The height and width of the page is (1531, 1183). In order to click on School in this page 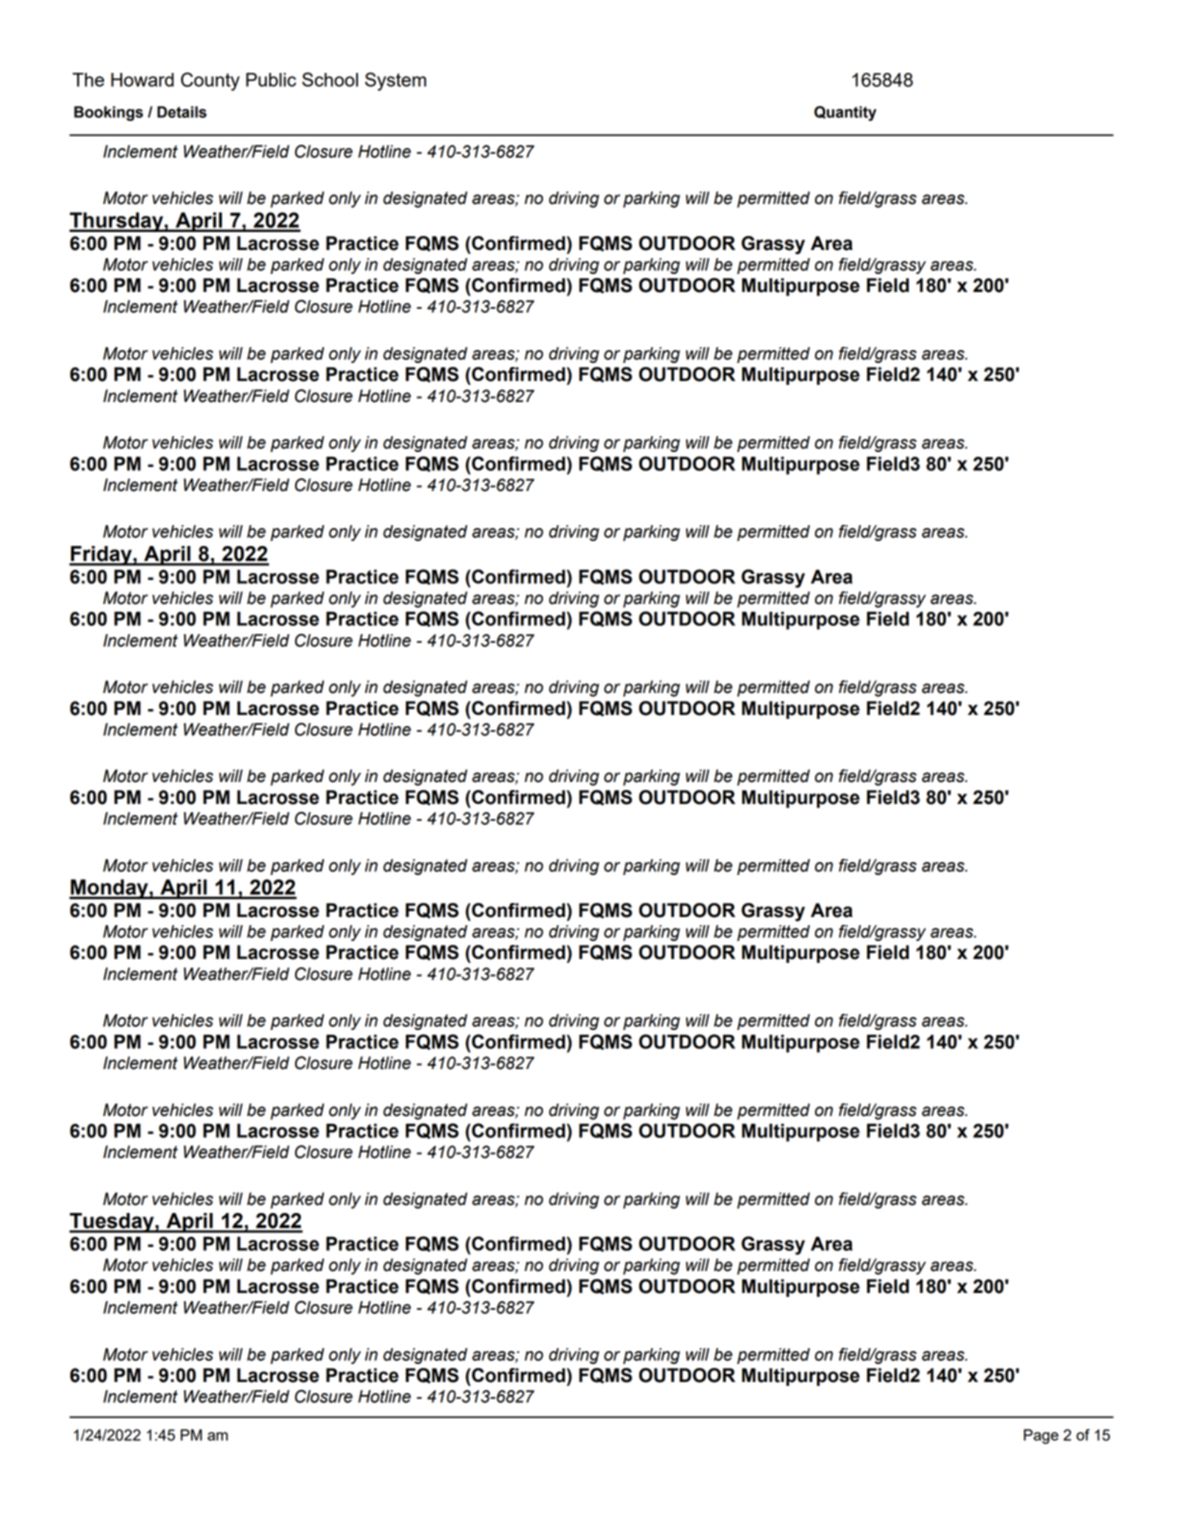, I will do `click(330, 79)`.
